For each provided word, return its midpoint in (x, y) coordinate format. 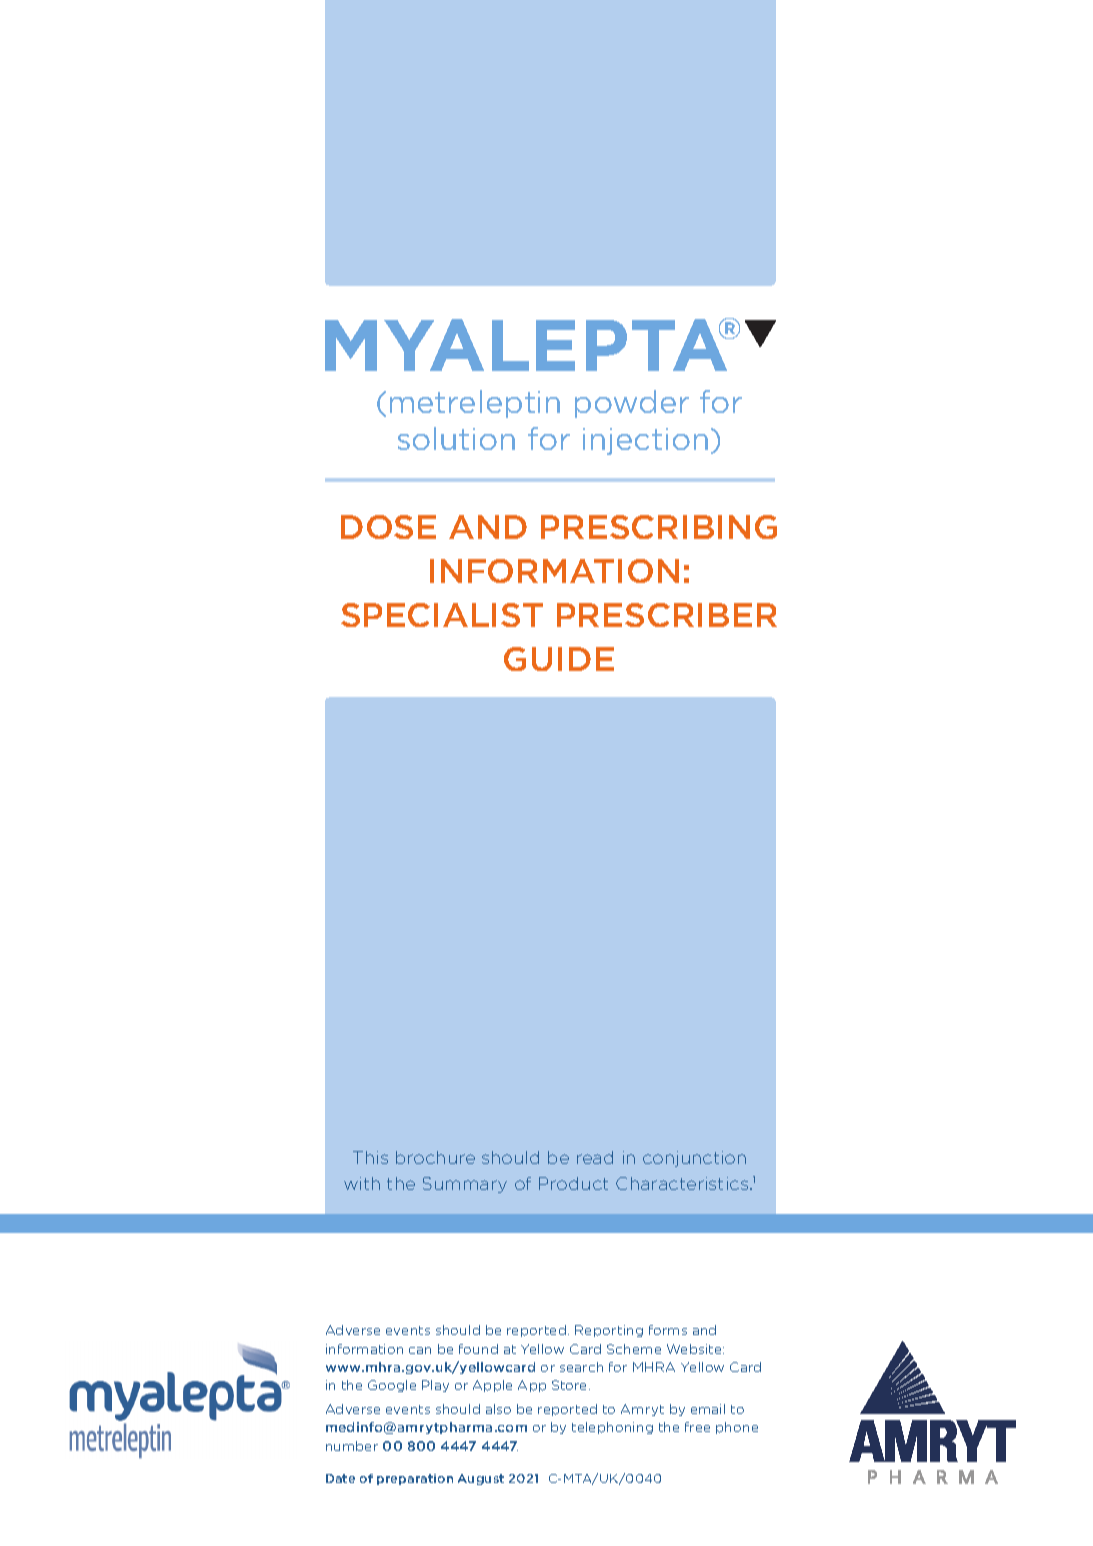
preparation (415, 1479)
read (595, 1157)
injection (645, 441)
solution (456, 438)
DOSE (388, 527)
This (370, 1157)
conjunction (694, 1159)
